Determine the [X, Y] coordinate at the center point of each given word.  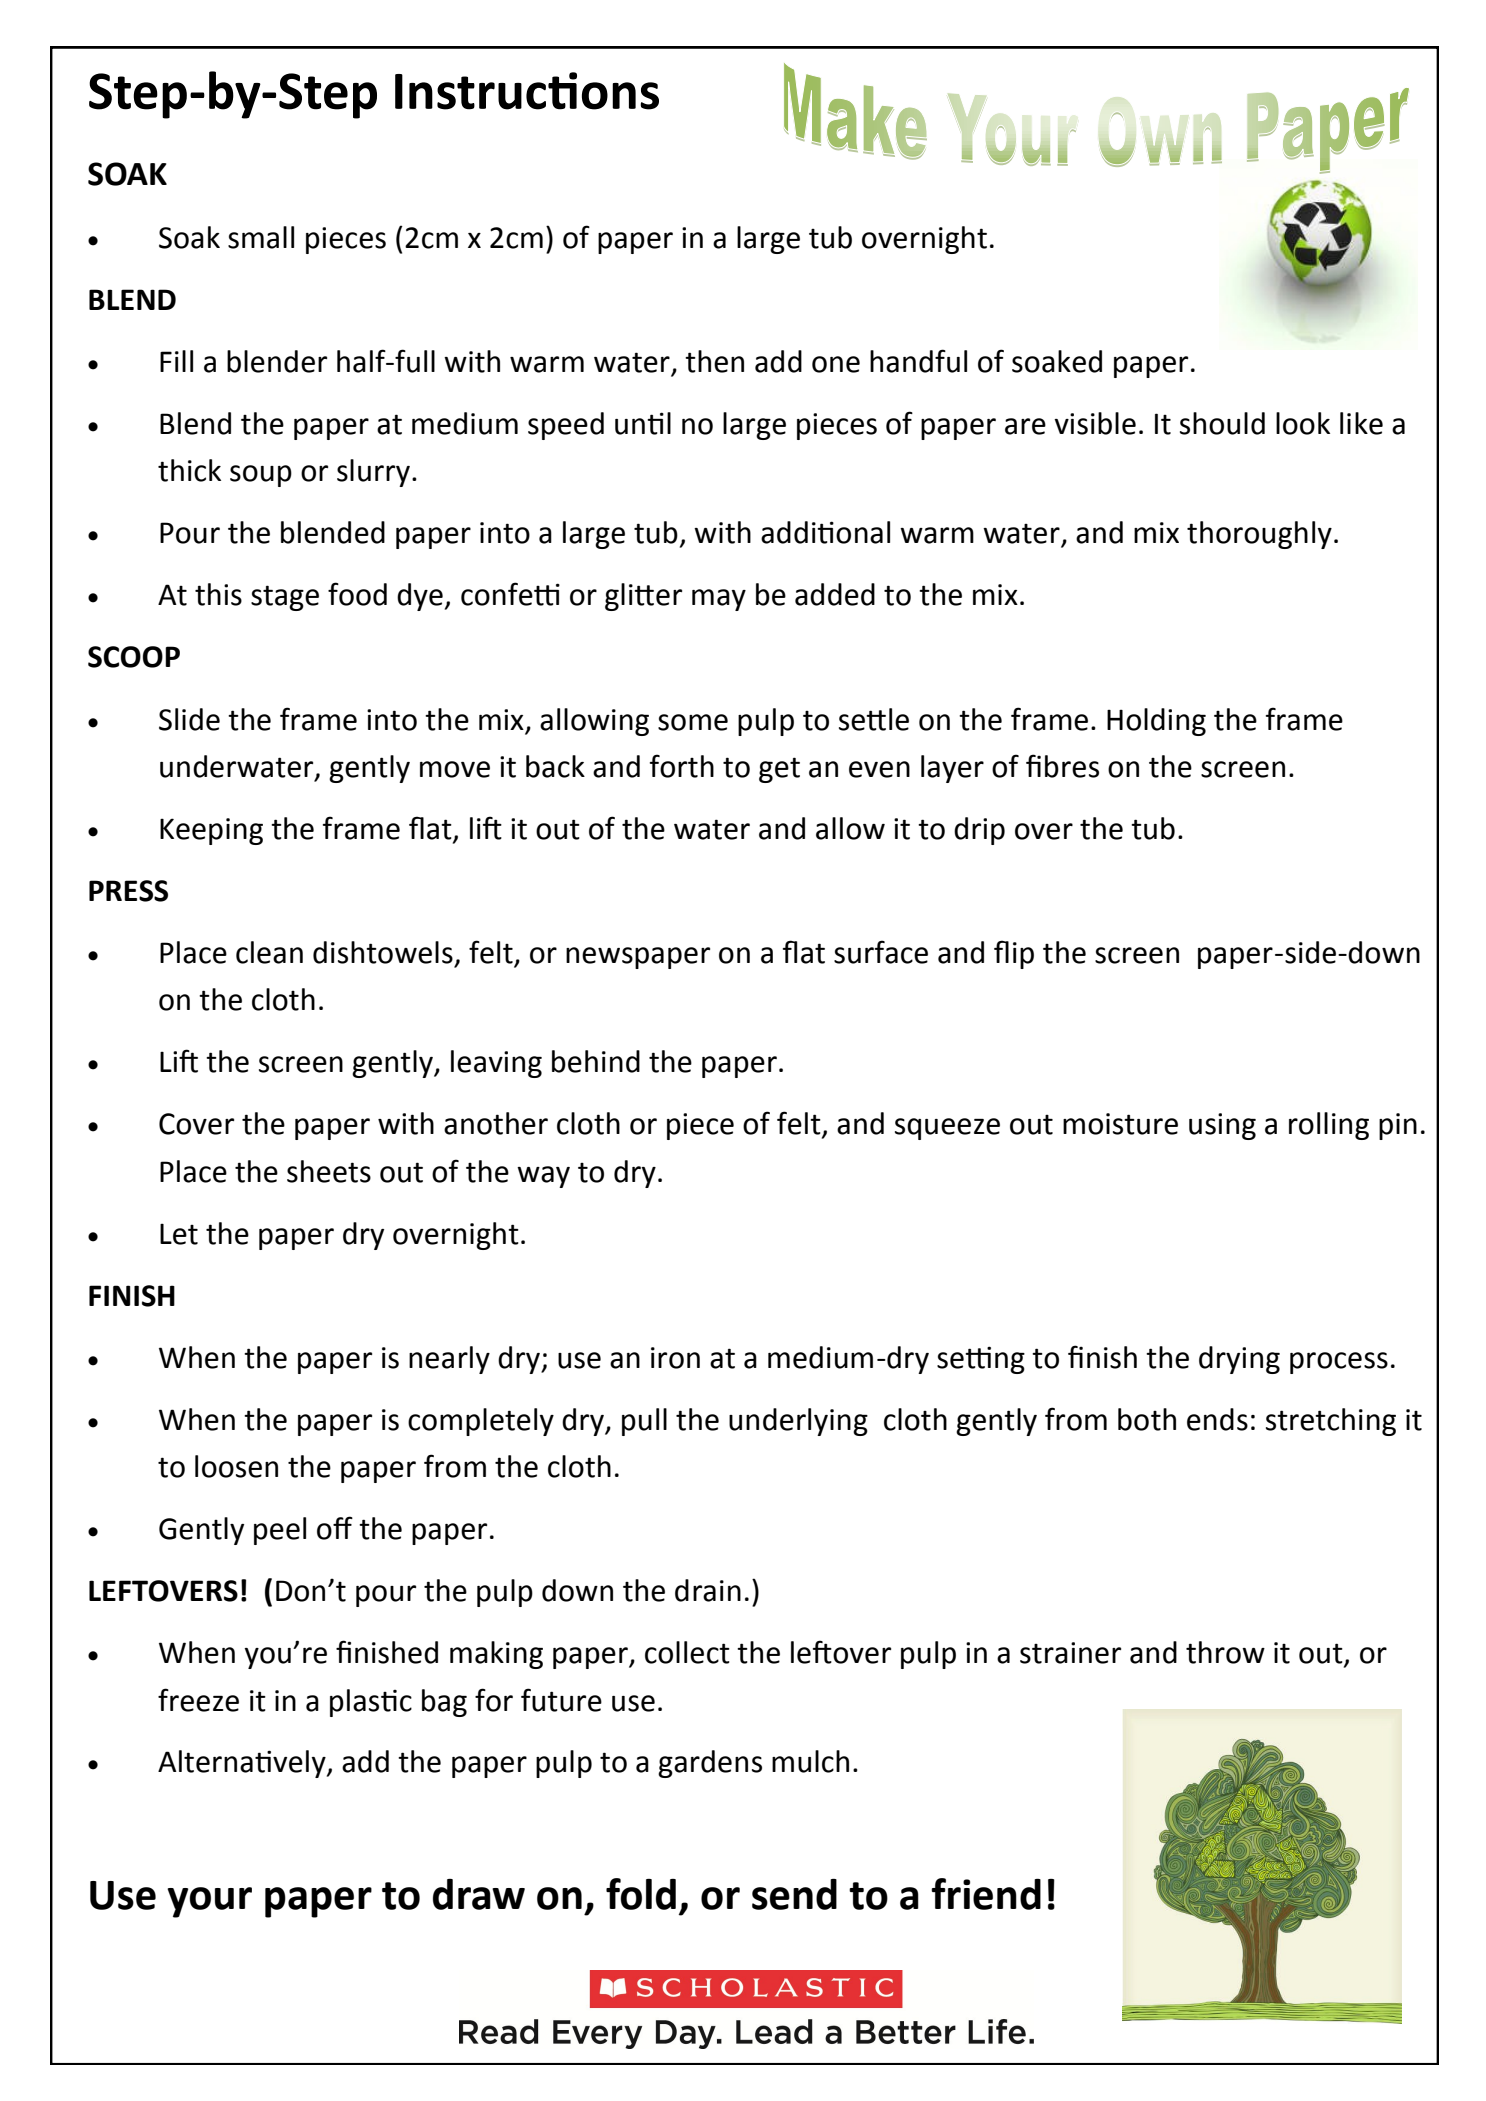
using [1222, 1126]
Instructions [527, 91]
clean [269, 952]
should [1222, 423]
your [209, 1902]
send [794, 1894]
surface [881, 952]
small [261, 237]
